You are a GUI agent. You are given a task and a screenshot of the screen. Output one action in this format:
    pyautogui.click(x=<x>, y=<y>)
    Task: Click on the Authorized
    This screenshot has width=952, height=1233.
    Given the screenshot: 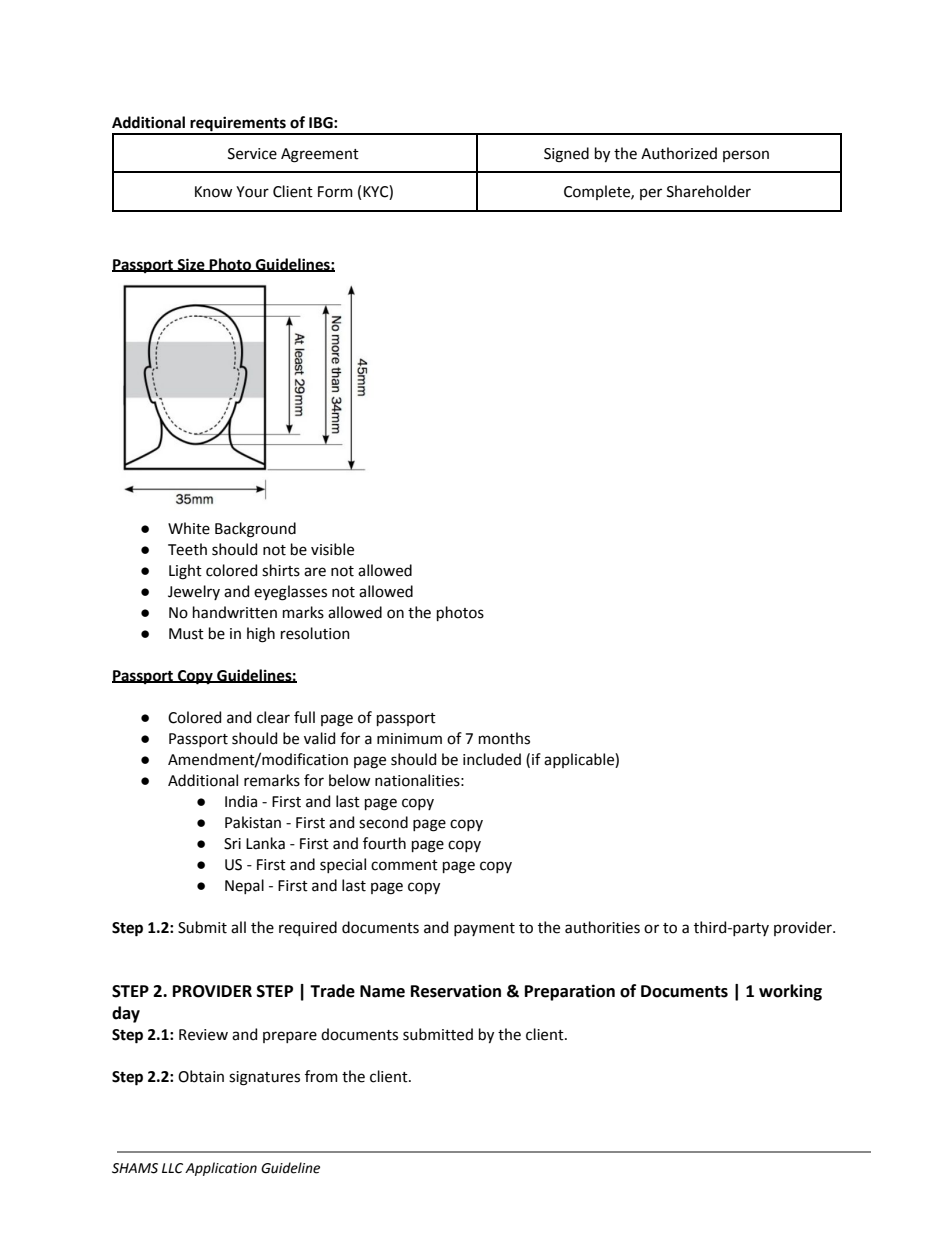 What is the action you would take?
    pyautogui.click(x=679, y=153)
